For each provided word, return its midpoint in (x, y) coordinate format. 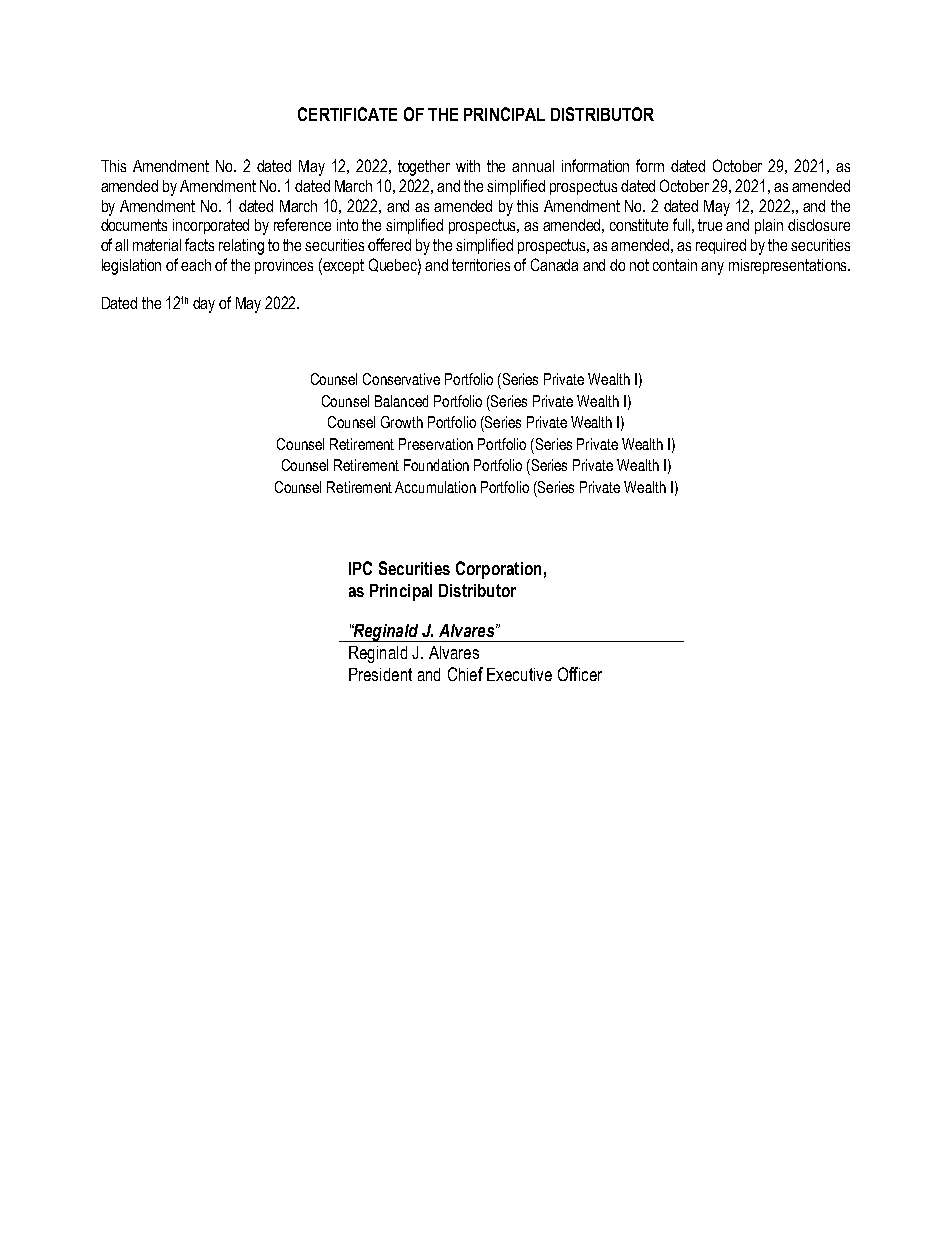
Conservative (401, 379)
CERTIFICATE (347, 114)
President (380, 674)
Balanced (401, 401)
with (468, 166)
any (712, 268)
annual (533, 166)
